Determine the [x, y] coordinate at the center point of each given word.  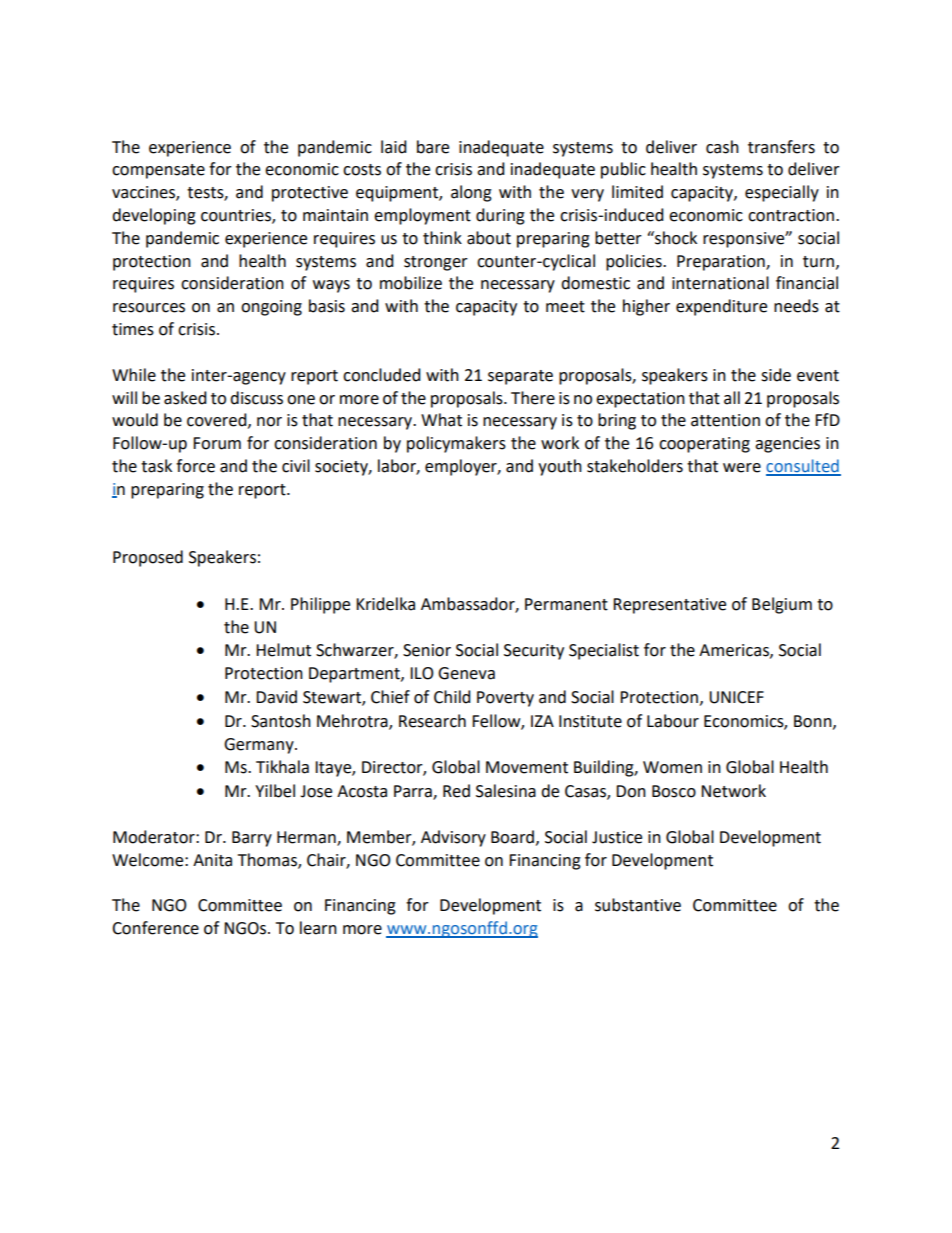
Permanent [566, 604]
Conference [155, 928]
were [742, 468]
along [471, 193]
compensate [158, 171]
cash [722, 147]
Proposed [148, 558]
